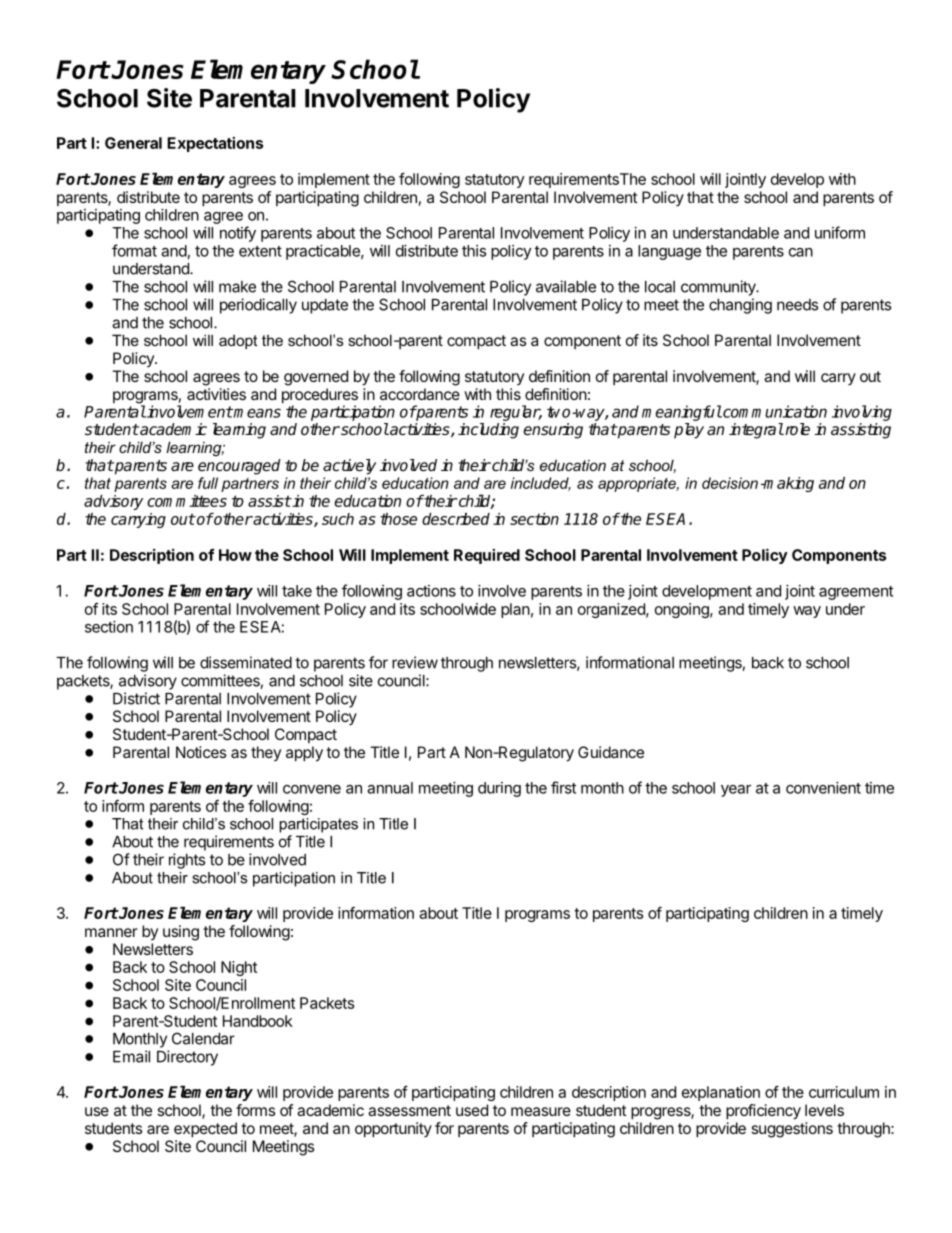 This screenshot has width=952, height=1233. Describe the element at coordinates (472, 1110) in the screenshot. I see `used` at that location.
